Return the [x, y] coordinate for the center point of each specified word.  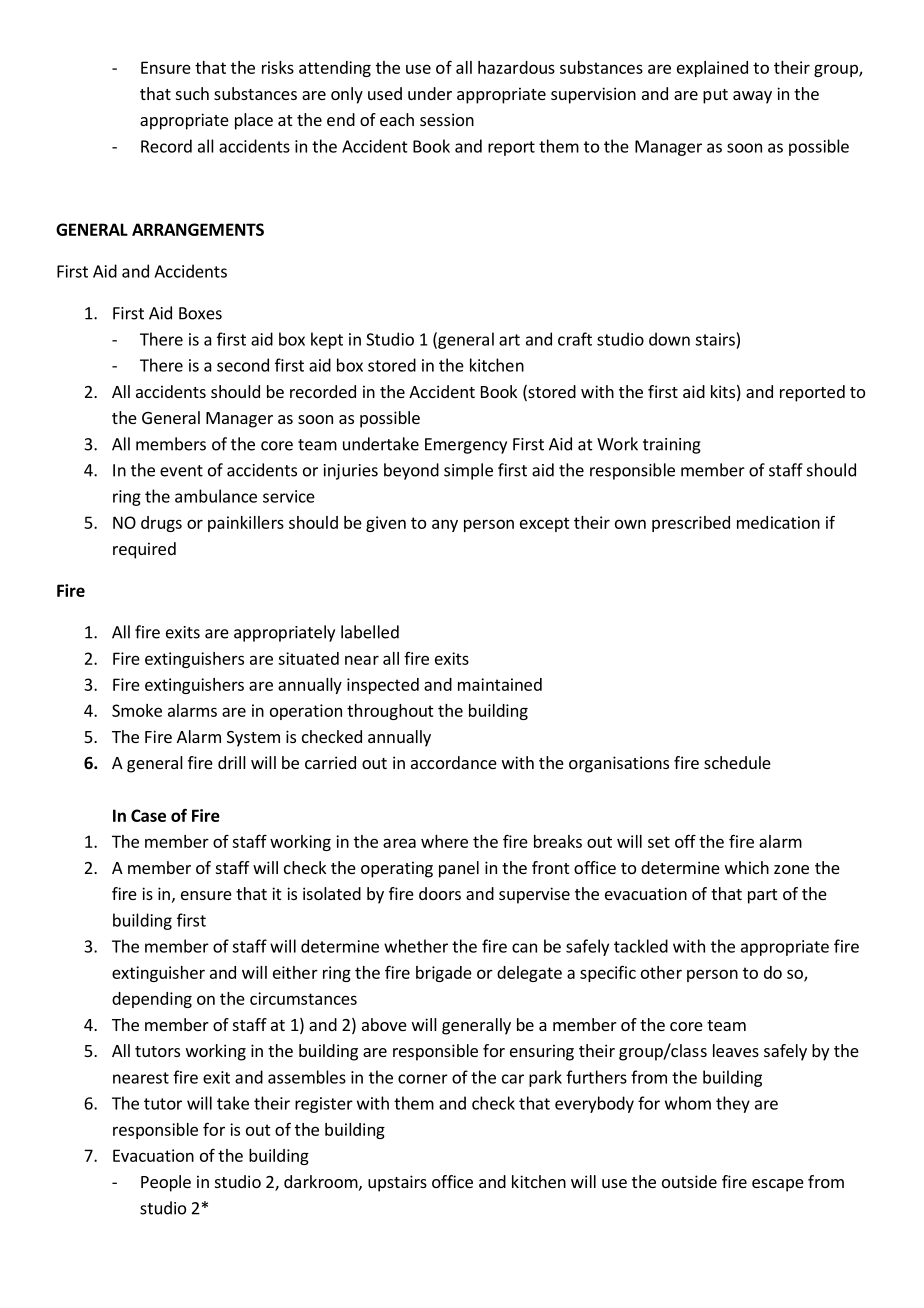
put [715, 96]
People [166, 1183]
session [447, 119]
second [243, 365]
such [192, 93]
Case [148, 815]
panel [459, 869]
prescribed [691, 524]
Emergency [466, 446]
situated [308, 658]
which [747, 867]
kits [723, 391]
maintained [500, 684]
